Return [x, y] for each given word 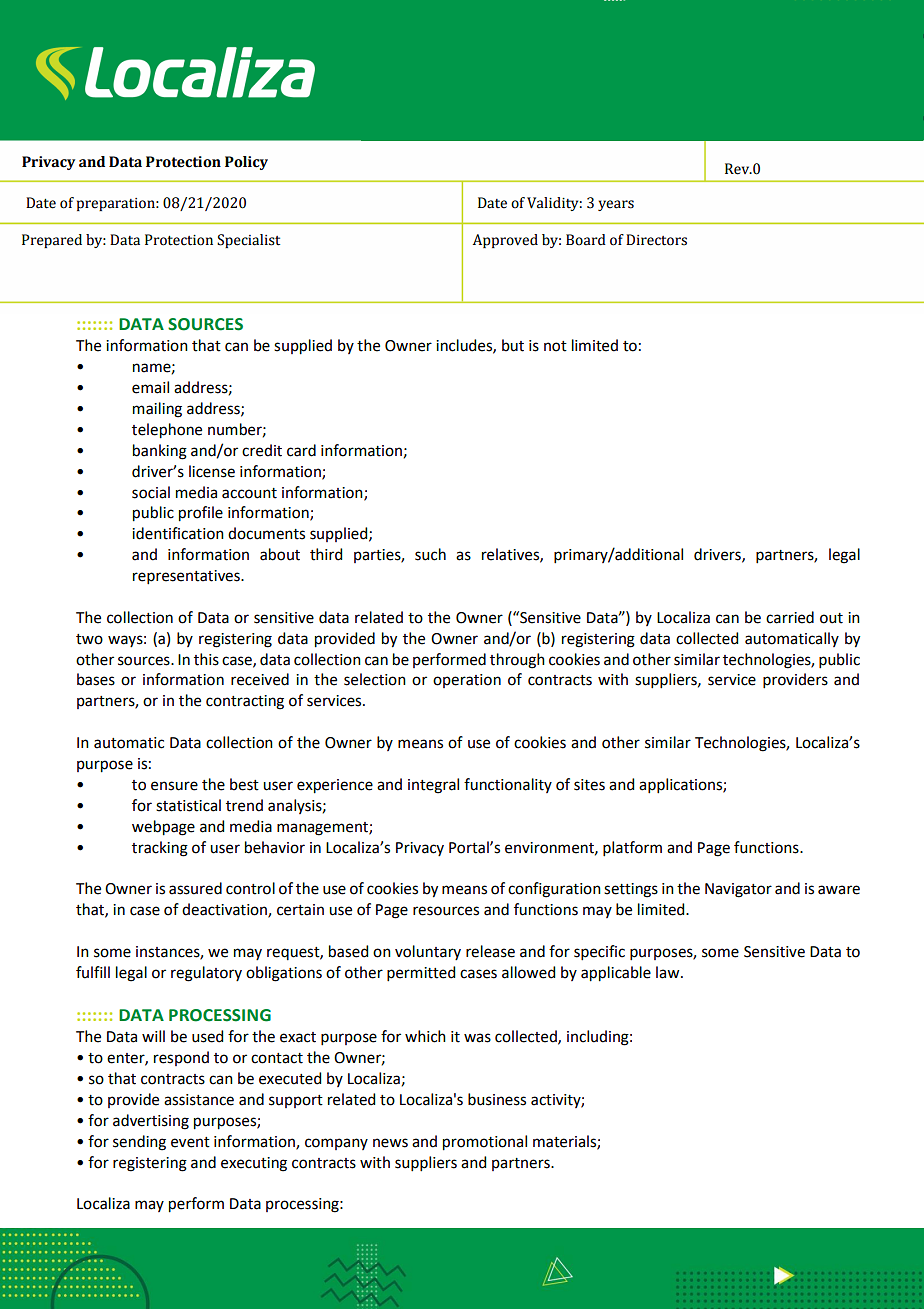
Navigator [738, 890]
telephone [167, 431]
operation [467, 681]
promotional [485, 1143]
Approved [505, 241]
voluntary [428, 952]
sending [139, 1143]
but [513, 345]
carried [790, 617]
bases [96, 679]
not [555, 346]
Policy [246, 163]
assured [195, 888]
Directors [656, 240]
